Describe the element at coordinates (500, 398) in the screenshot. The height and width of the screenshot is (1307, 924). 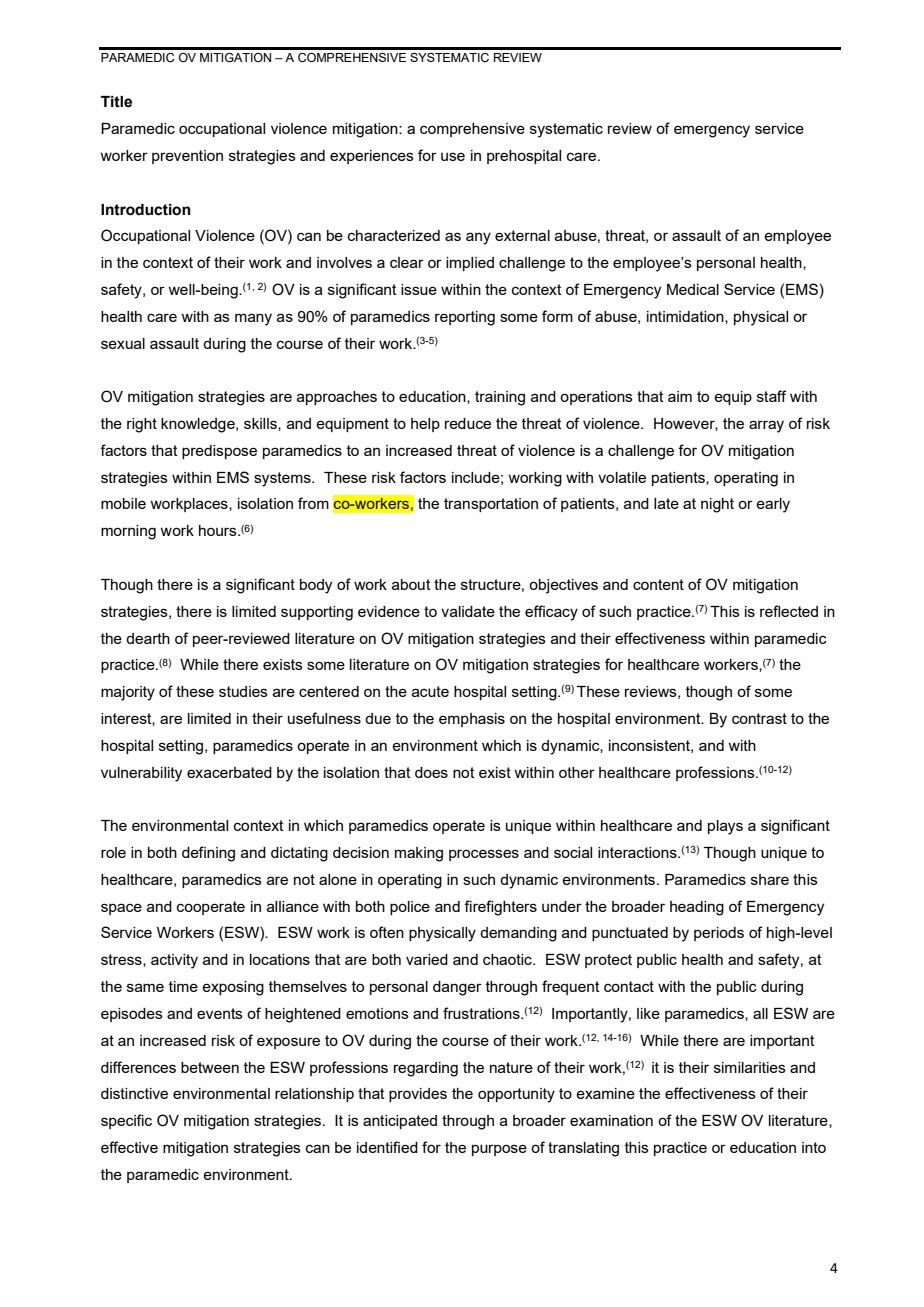
I see `training` at that location.
